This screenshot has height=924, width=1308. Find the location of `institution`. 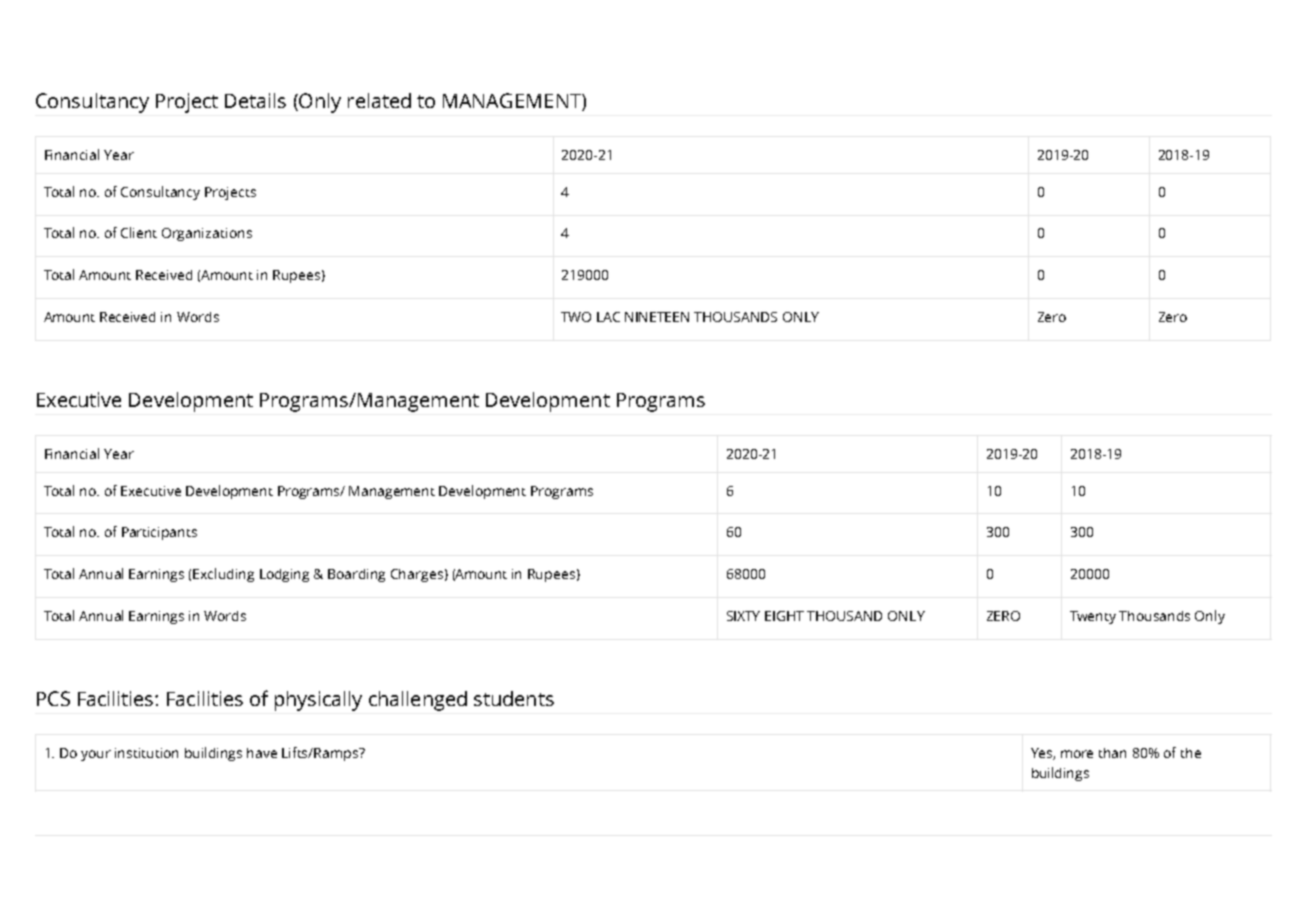

institution is located at coordinates (146, 753).
